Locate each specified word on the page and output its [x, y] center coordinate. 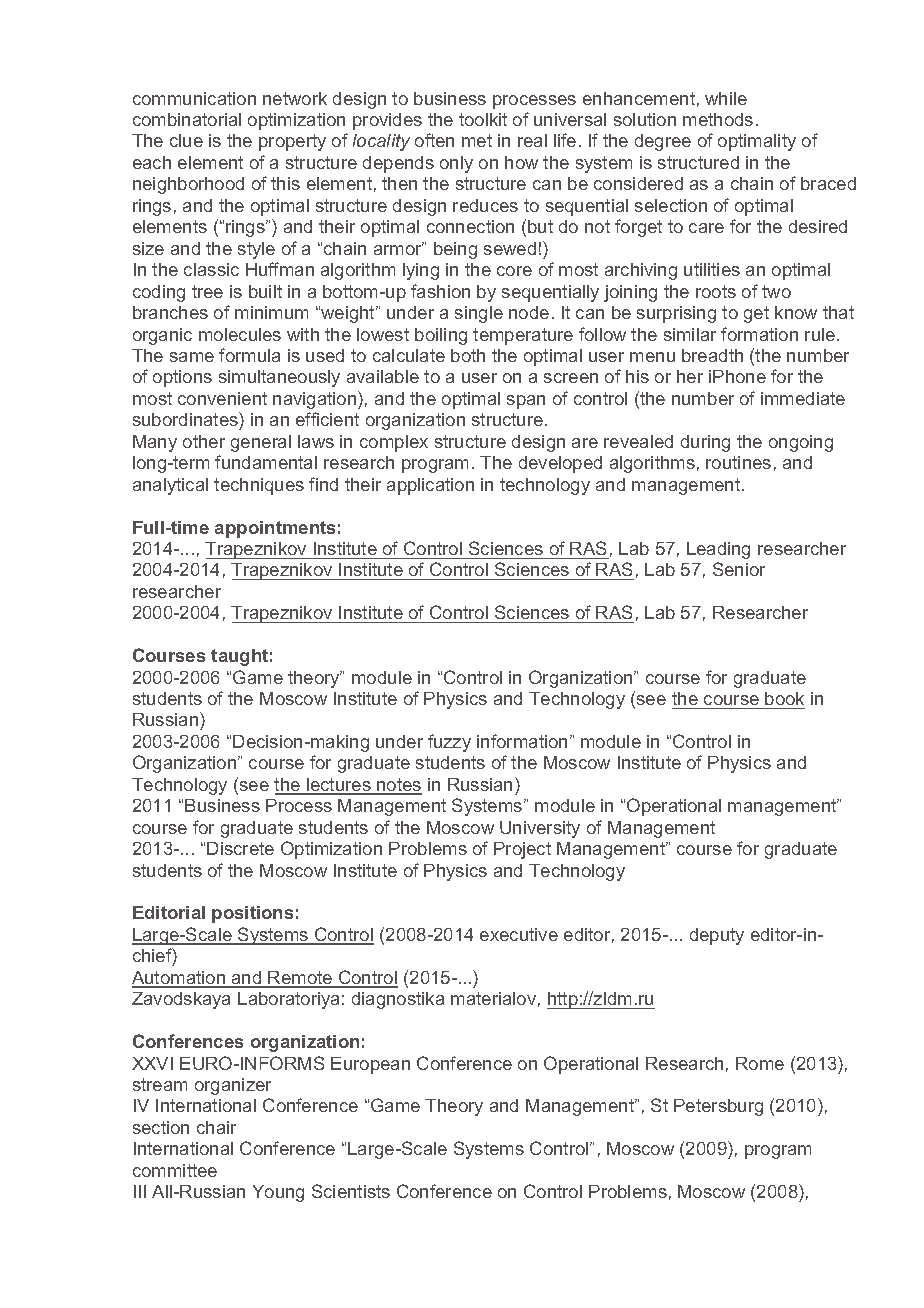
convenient [222, 398]
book [784, 698]
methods [718, 119]
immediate [803, 398]
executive [519, 934]
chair [216, 1127]
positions [252, 914]
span [526, 402]
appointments [275, 529]
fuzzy [449, 743]
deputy [717, 936]
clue [186, 140]
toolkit [483, 119]
